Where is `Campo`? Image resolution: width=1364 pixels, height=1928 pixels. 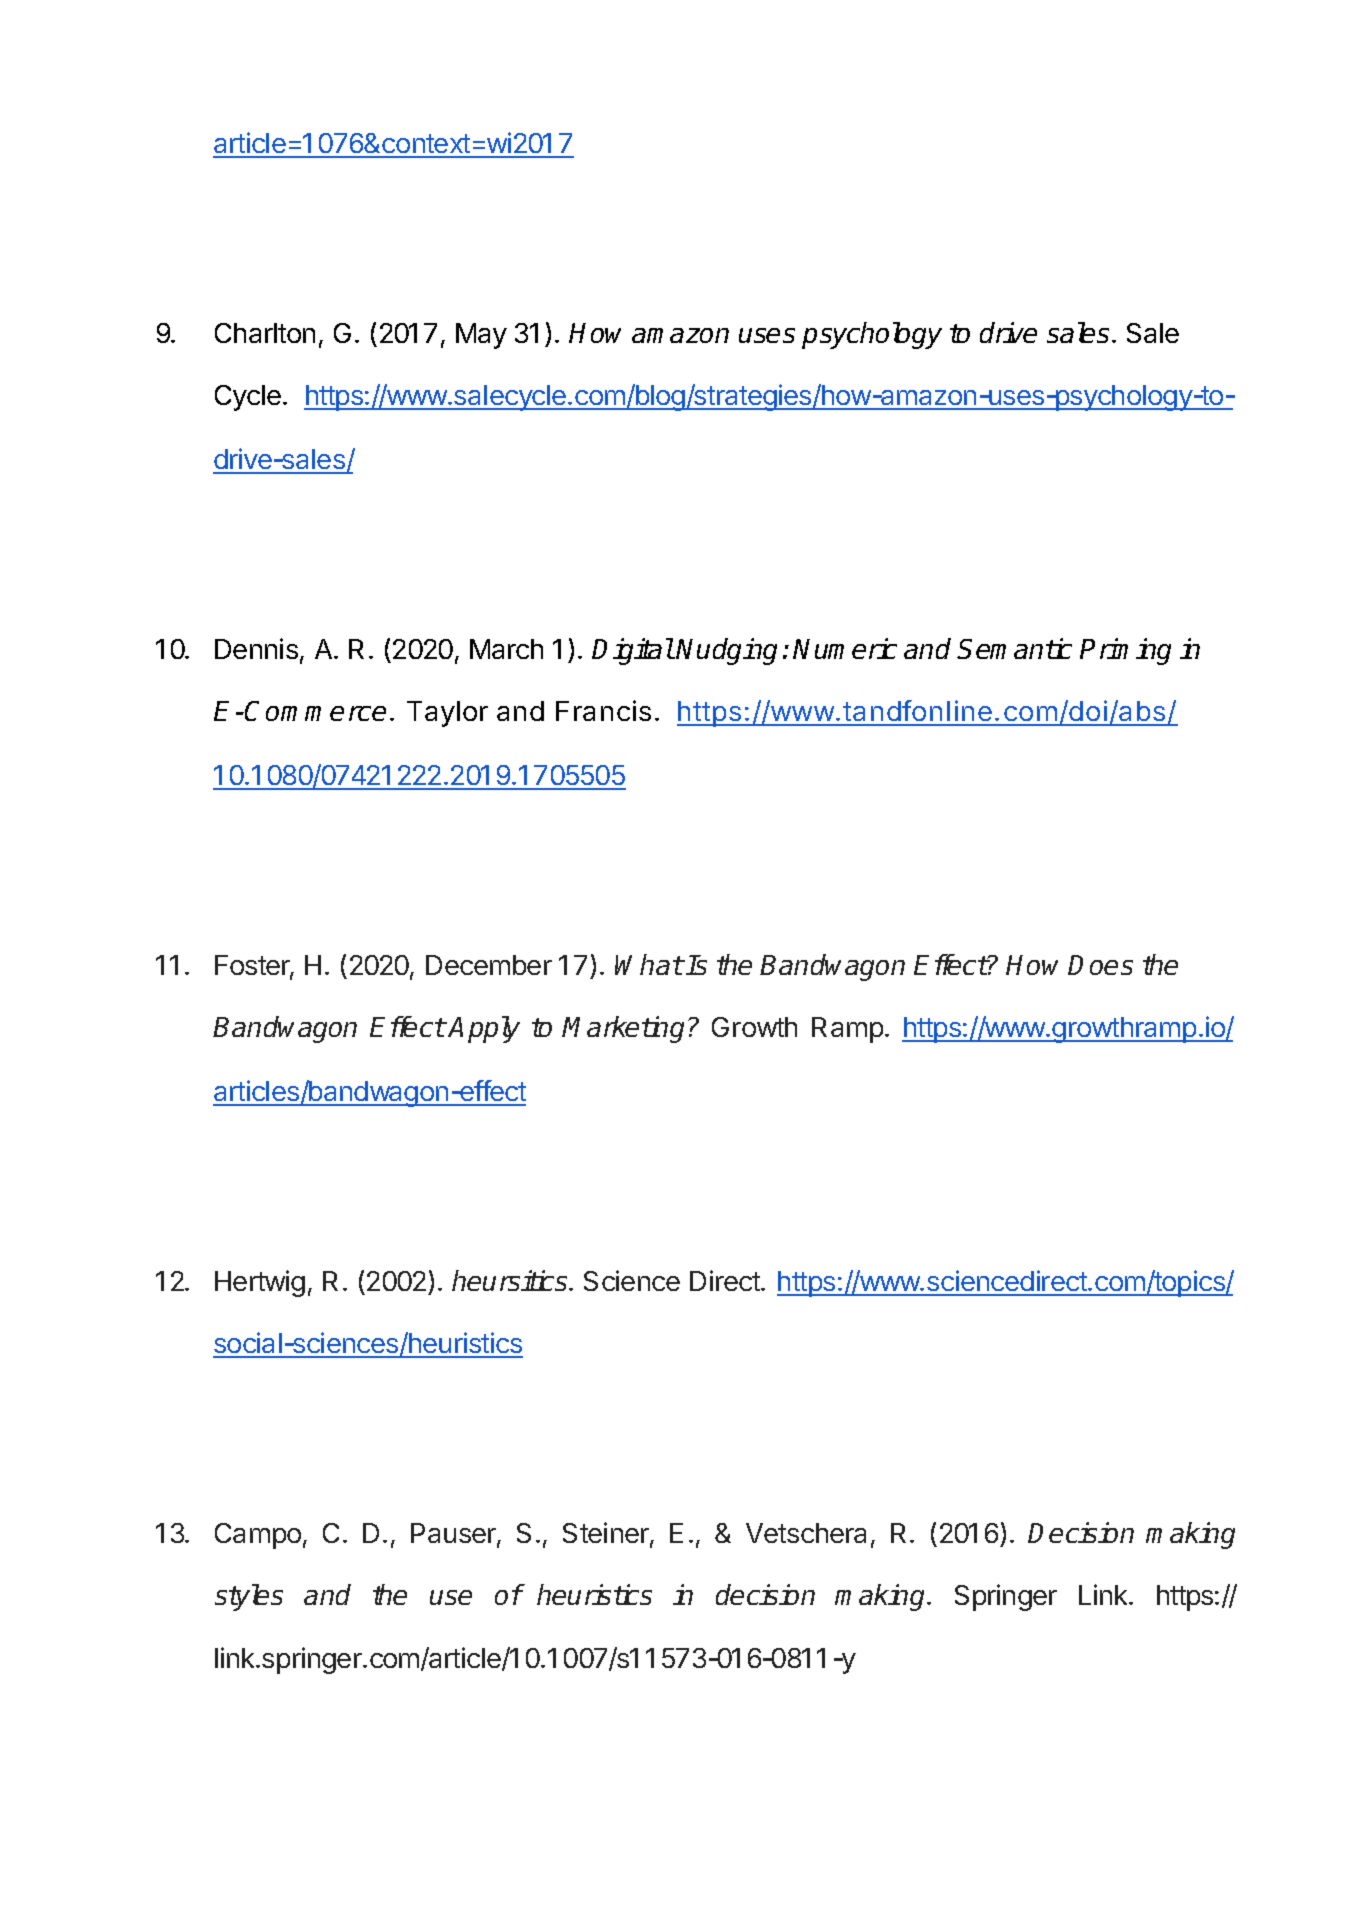
Campo is located at coordinates (258, 1536).
